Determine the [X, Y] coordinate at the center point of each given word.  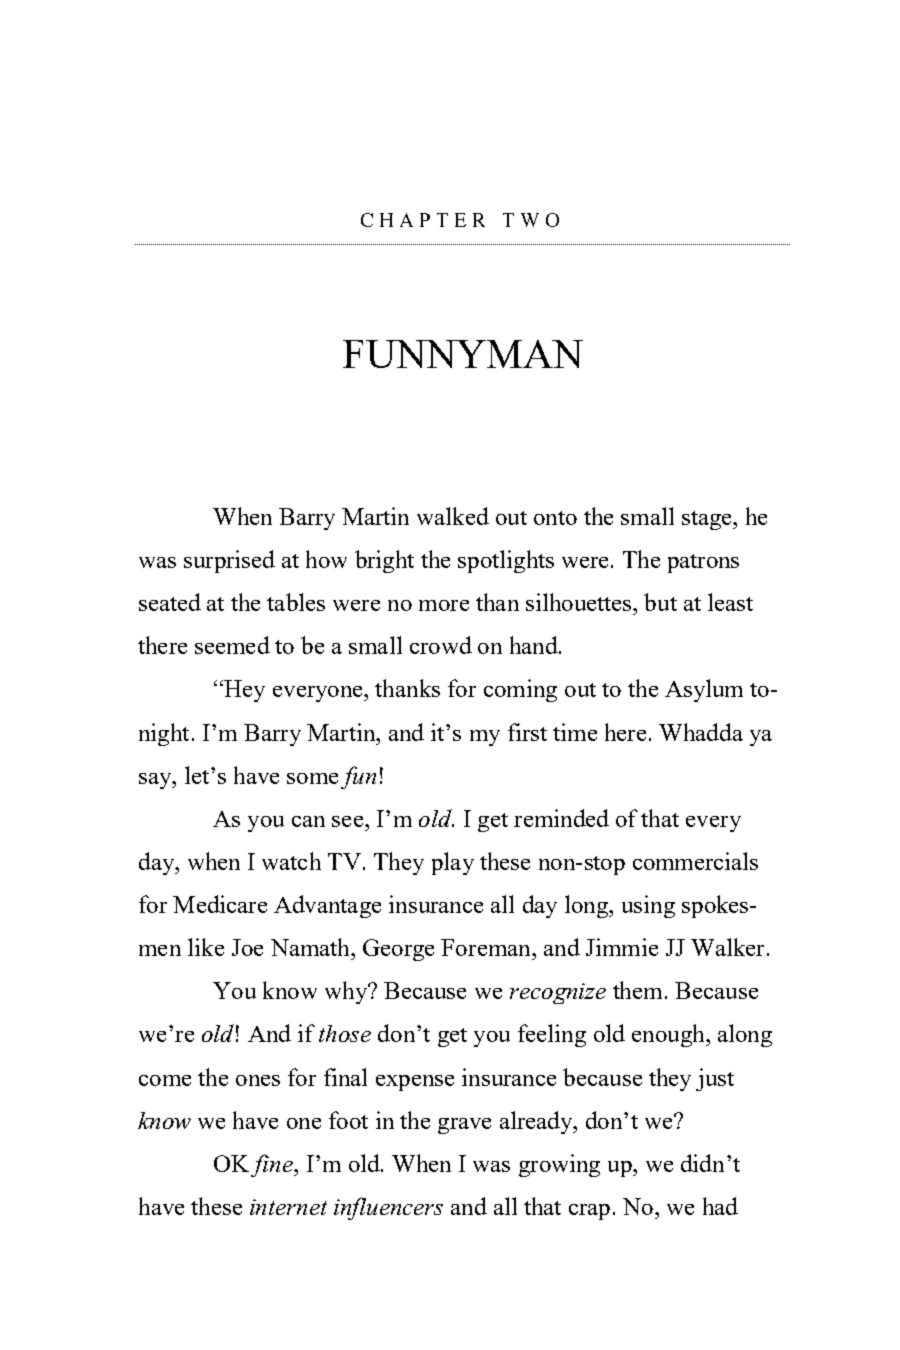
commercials [695, 861]
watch [291, 861]
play [453, 863]
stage [708, 520]
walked [453, 516]
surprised [229, 561]
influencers [388, 1208]
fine [273, 1165]
